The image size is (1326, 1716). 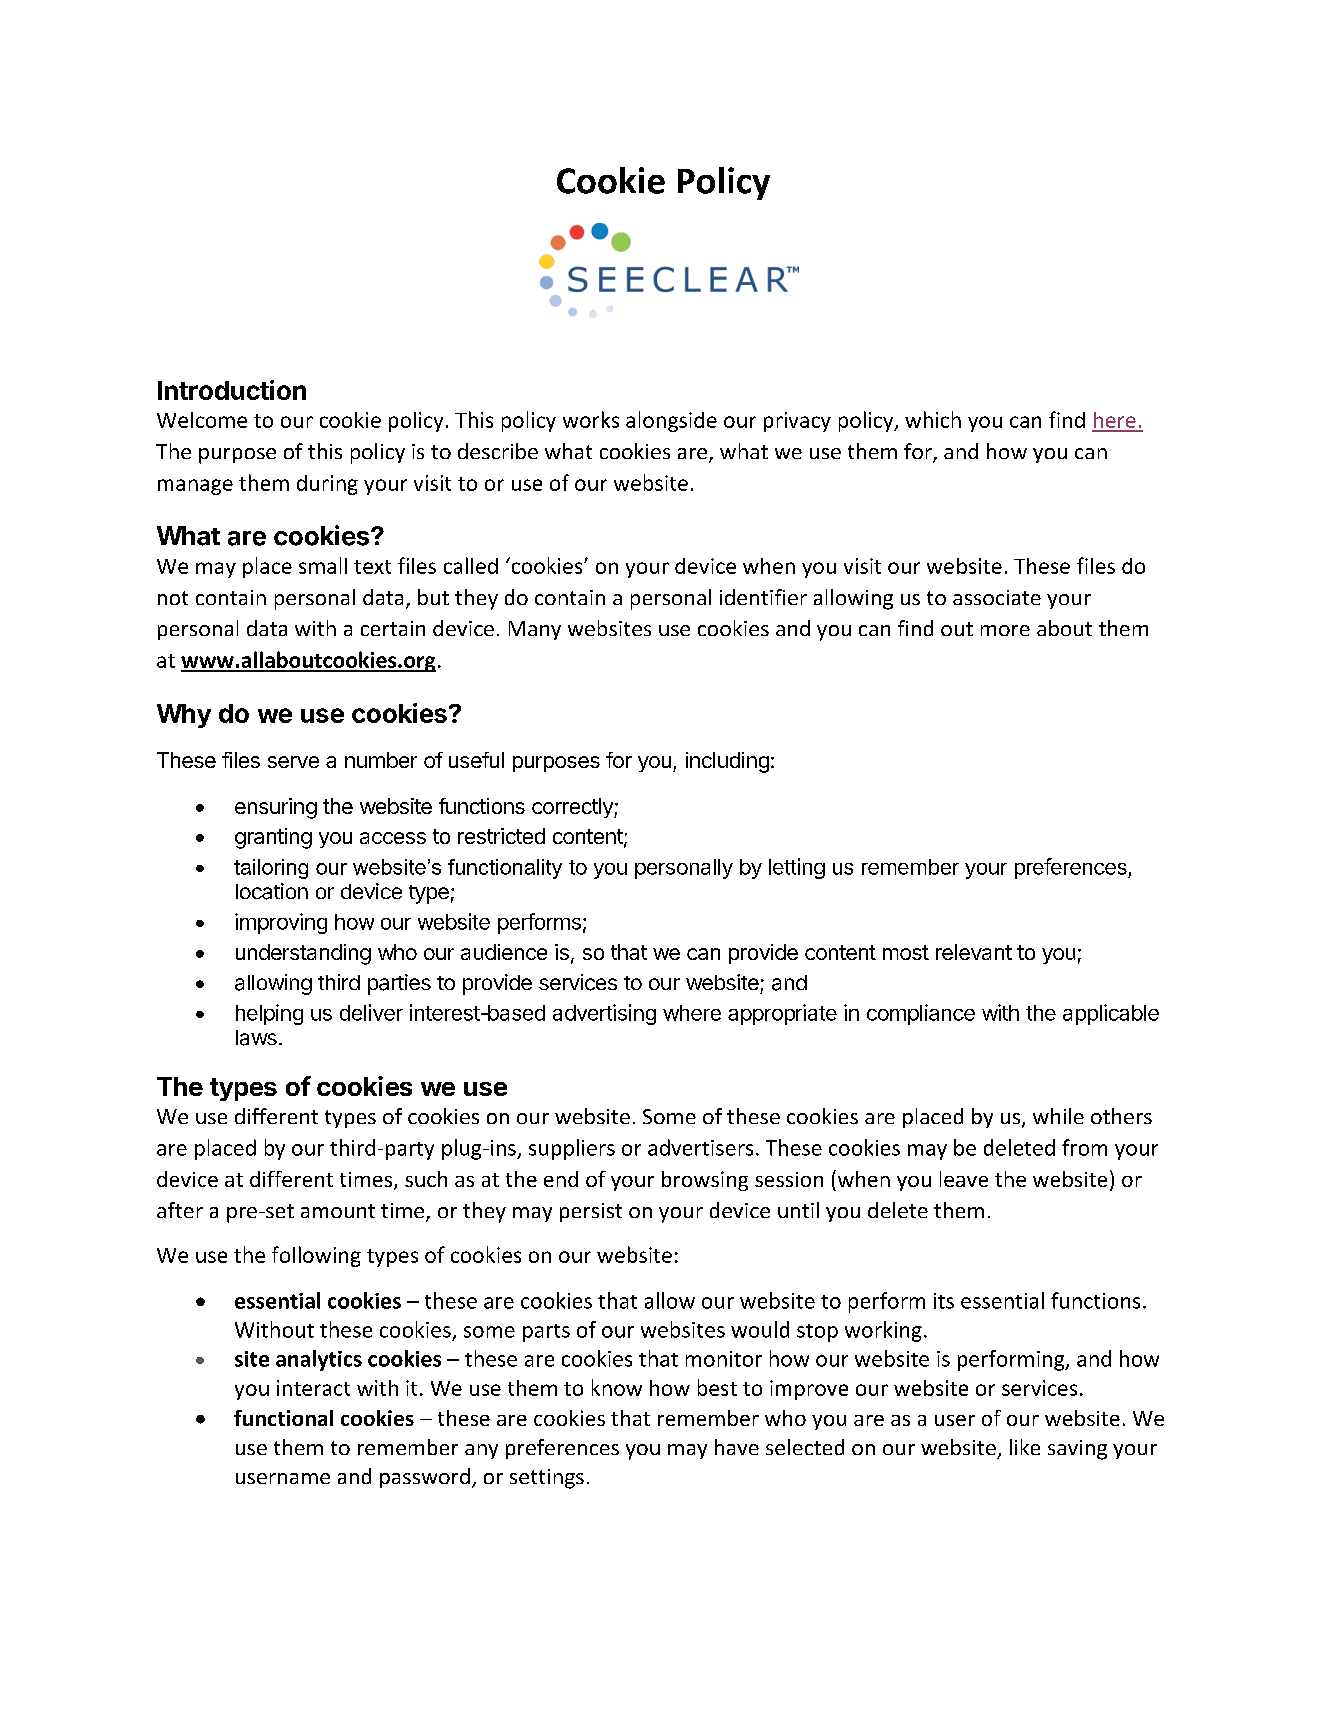 What do you see at coordinates (974, 952) in the image?
I see `relevant` at bounding box center [974, 952].
